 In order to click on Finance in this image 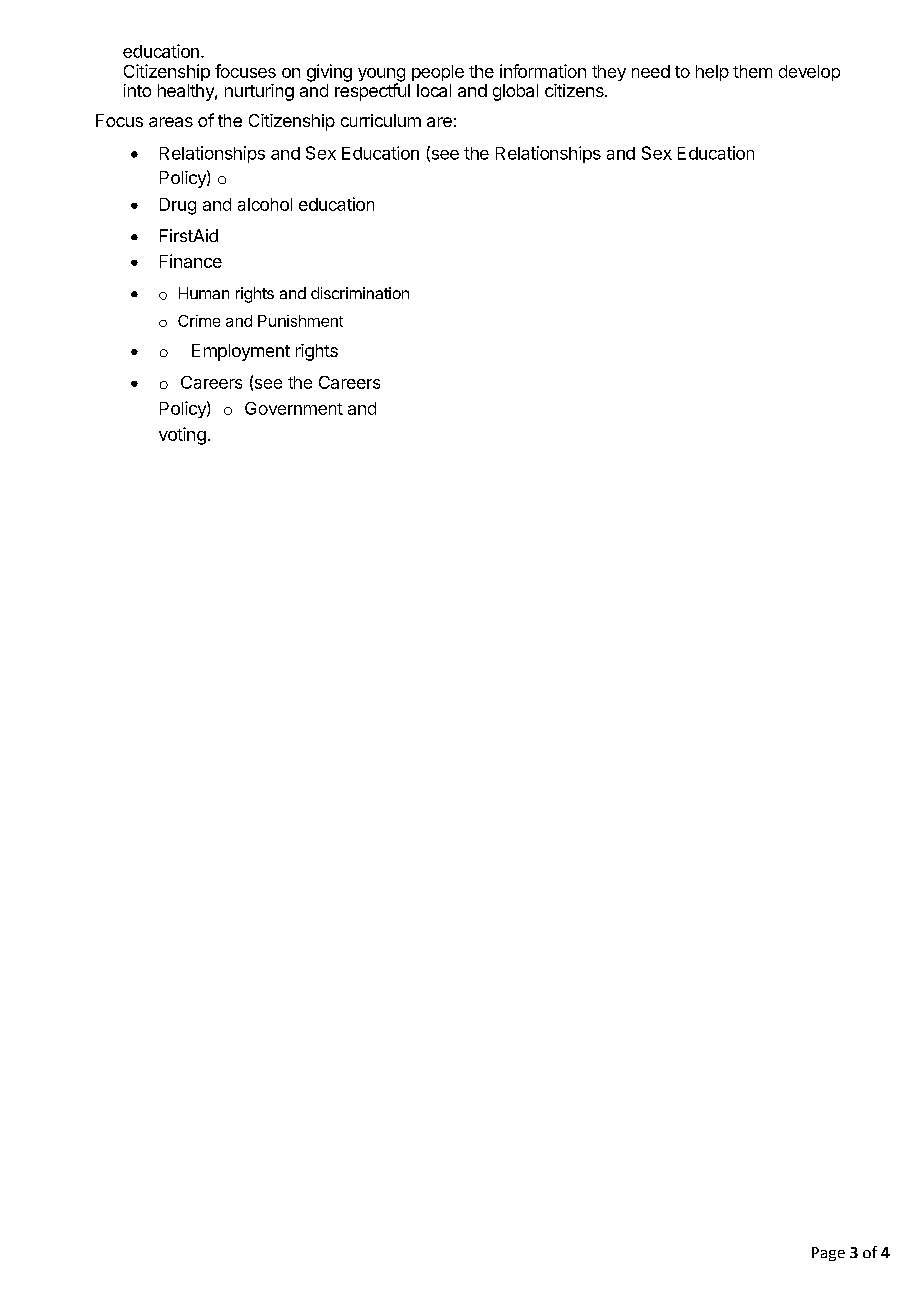, I will do `click(191, 261)`.
